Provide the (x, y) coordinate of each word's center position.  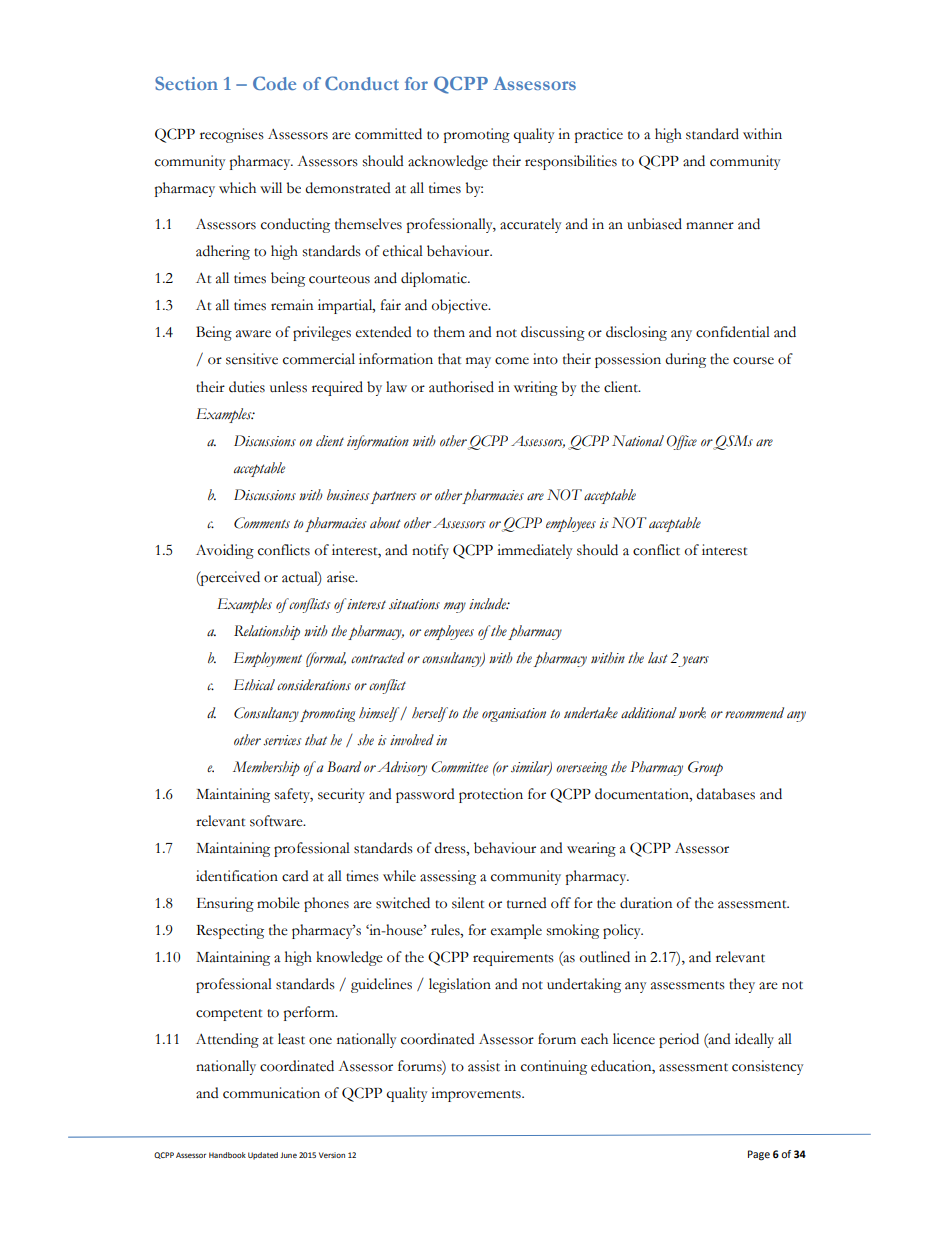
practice (599, 135)
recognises (232, 135)
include (489, 603)
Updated (263, 1156)
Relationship (267, 632)
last (658, 658)
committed (388, 134)
